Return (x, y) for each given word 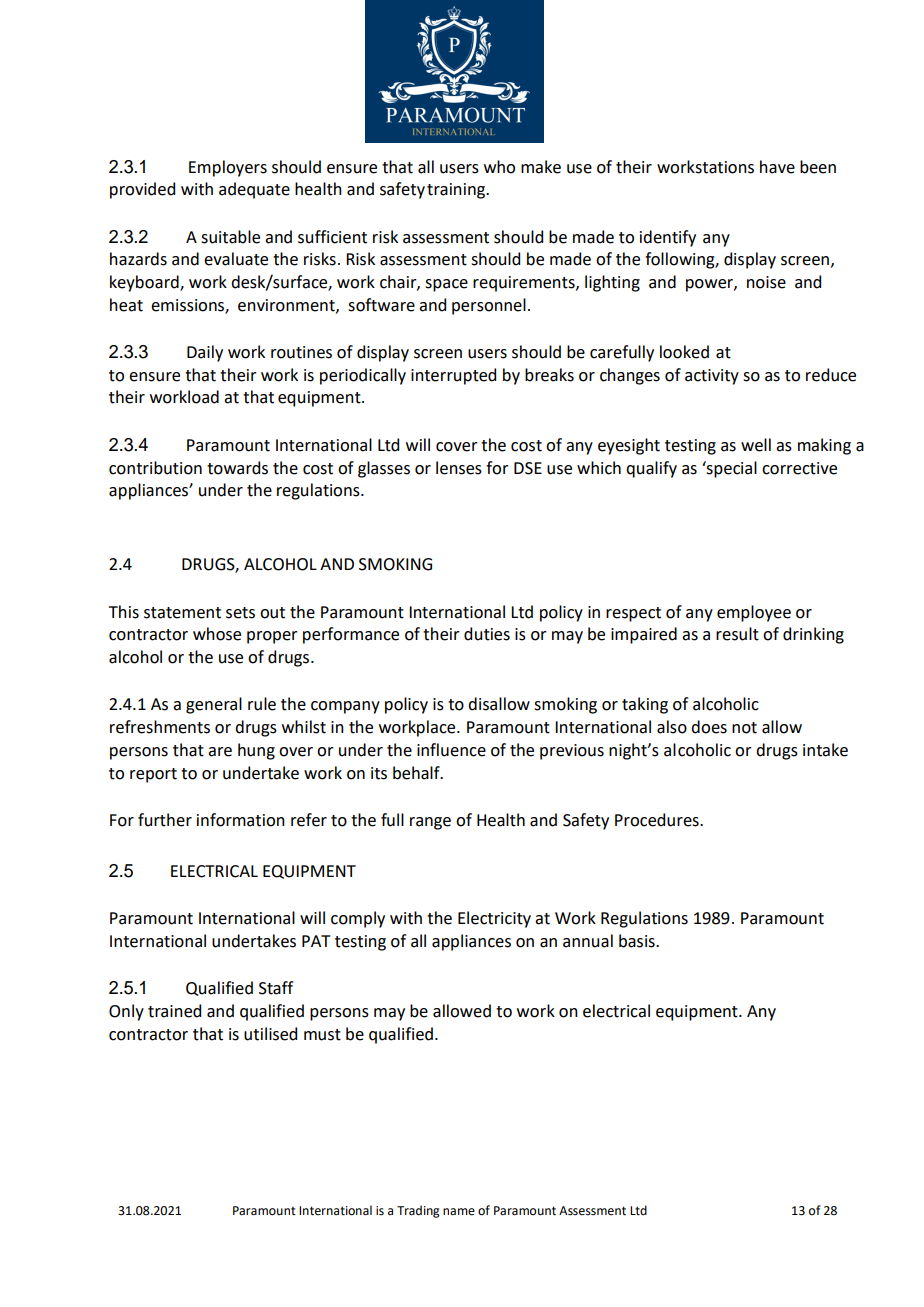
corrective (799, 468)
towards (237, 468)
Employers (228, 168)
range (430, 823)
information (241, 820)
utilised (270, 1034)
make (541, 167)
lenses (459, 468)
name (459, 1212)
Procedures (658, 820)
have (777, 167)
